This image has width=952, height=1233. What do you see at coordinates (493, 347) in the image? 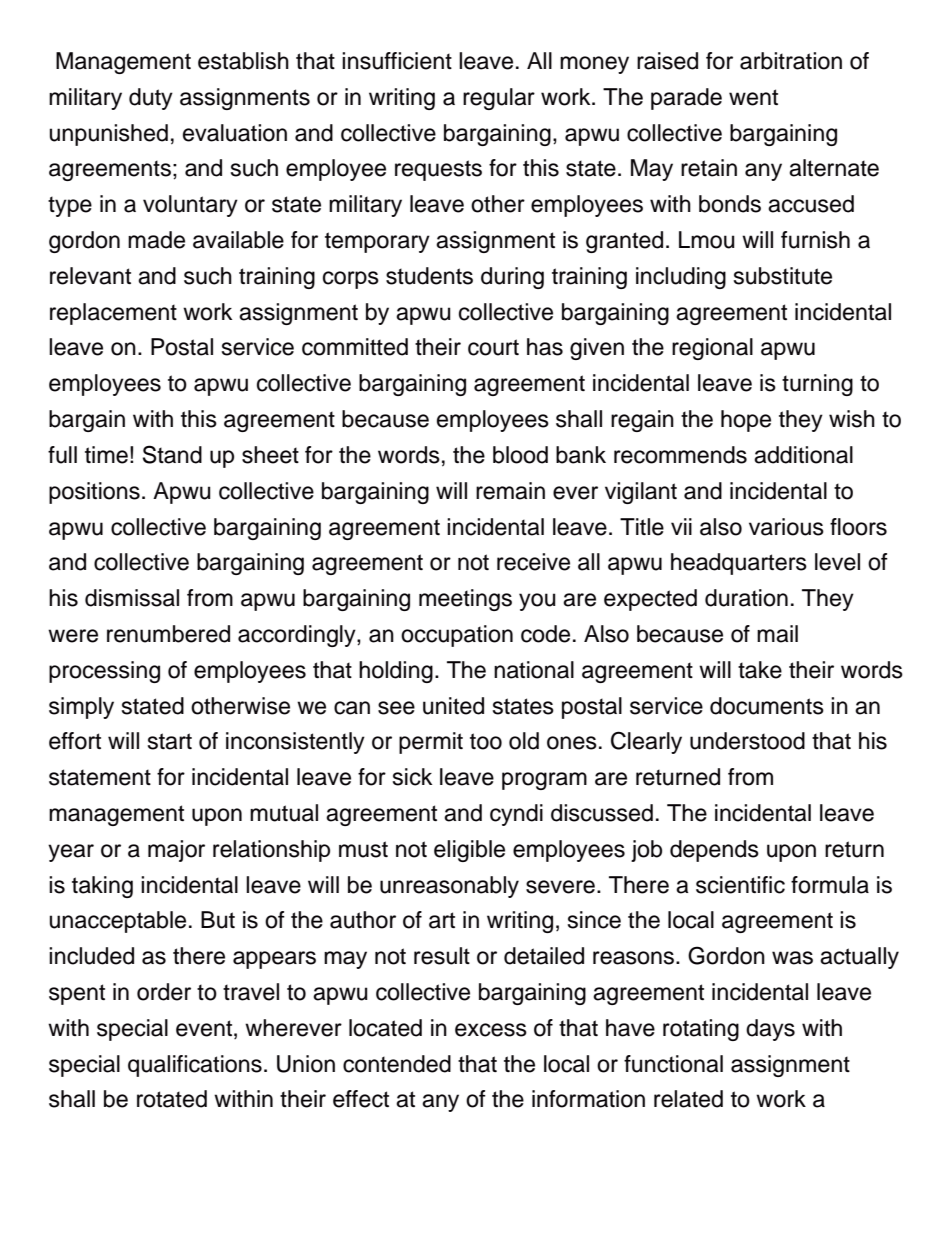
I see `court` at bounding box center [493, 347].
